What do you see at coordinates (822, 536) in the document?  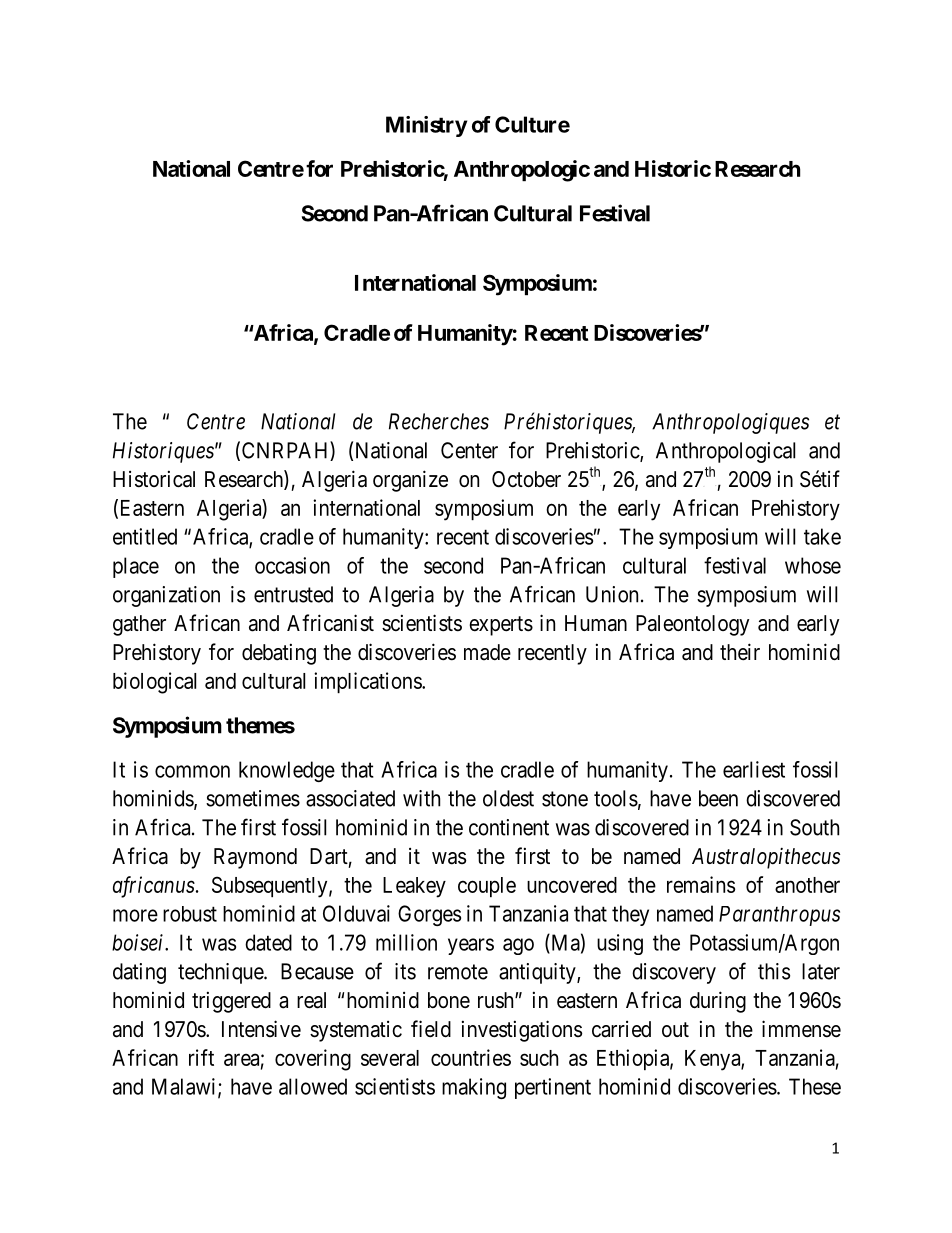 I see `take` at bounding box center [822, 536].
